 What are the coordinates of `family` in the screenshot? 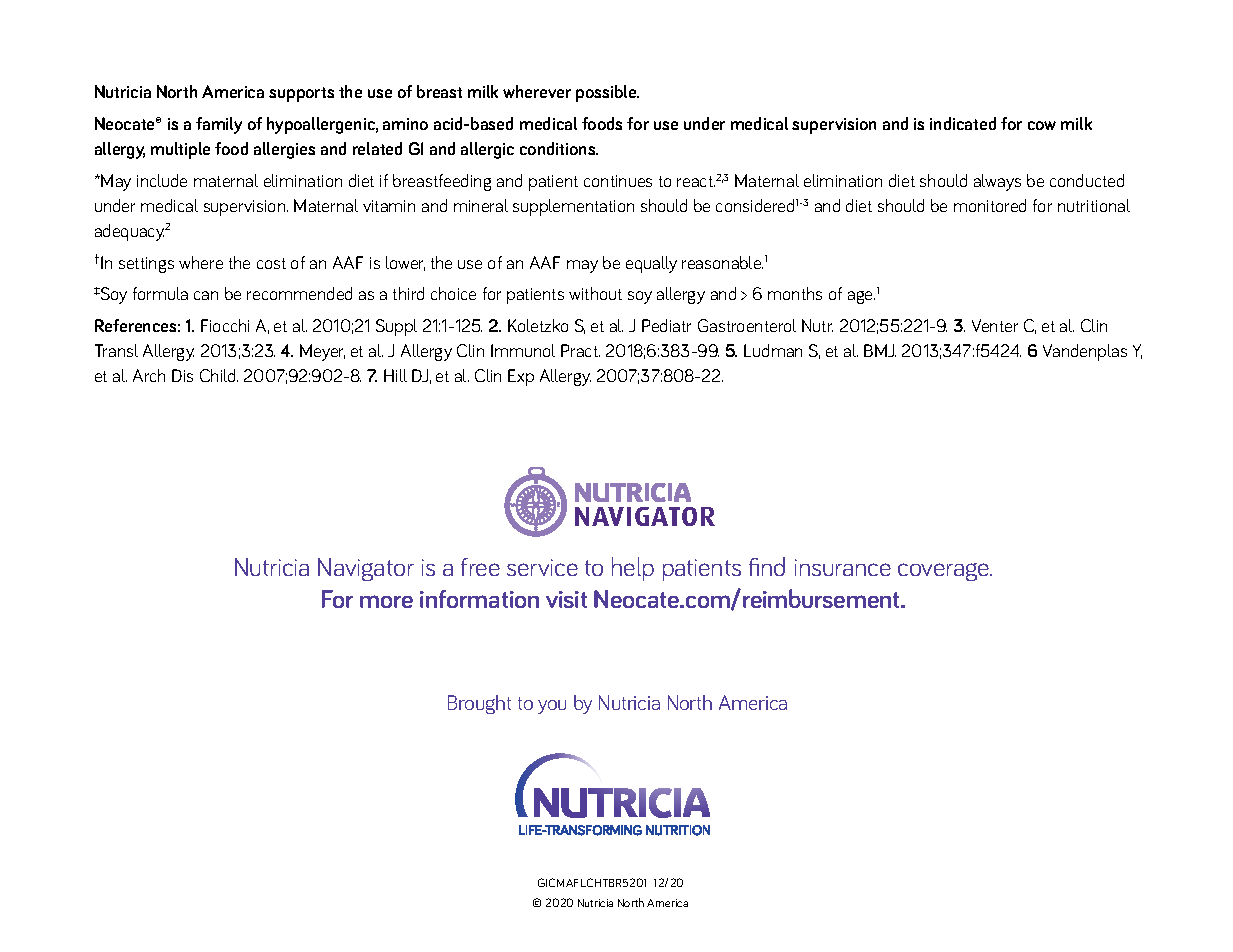 It's located at (219, 125).
